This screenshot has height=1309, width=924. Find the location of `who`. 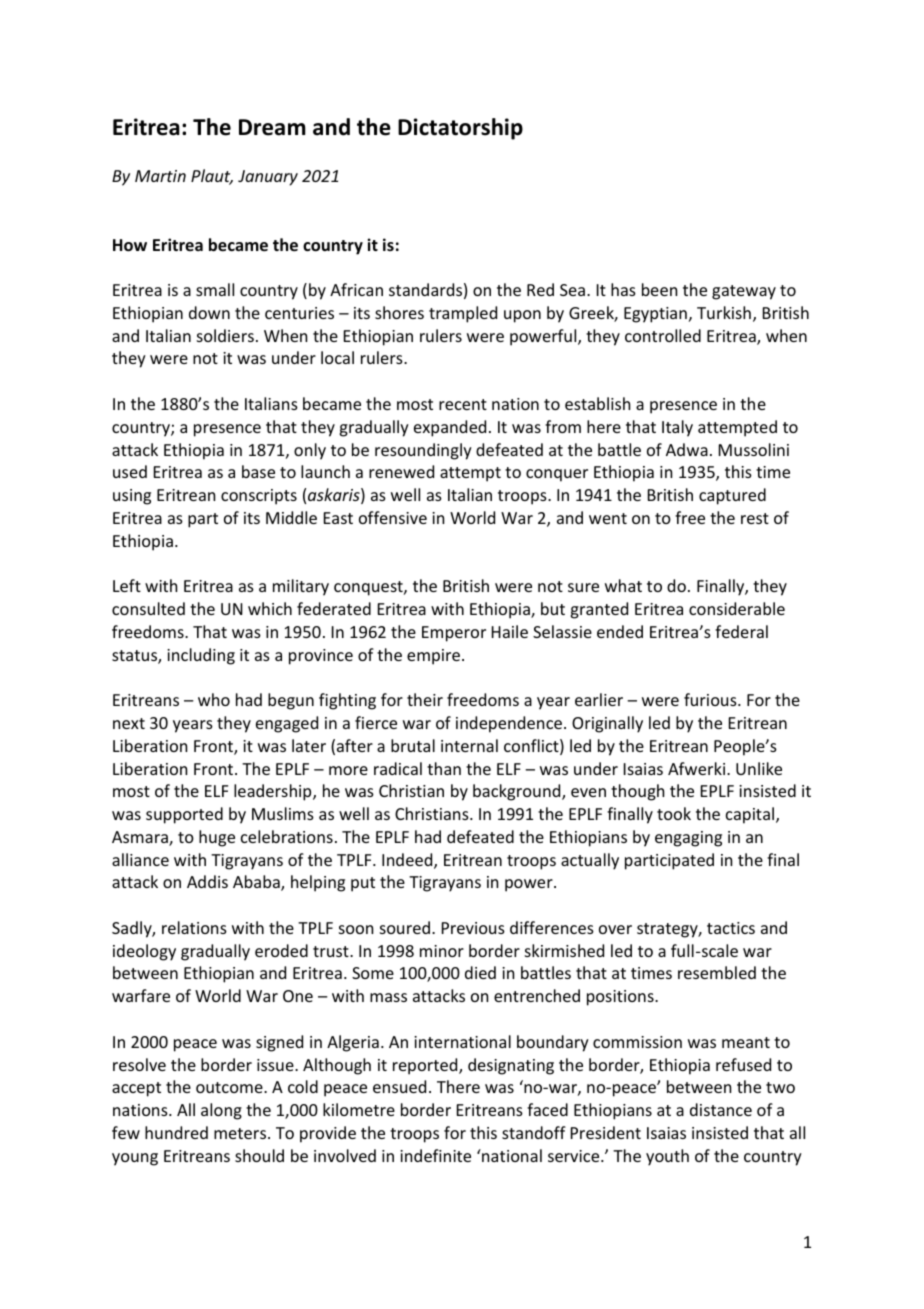

who is located at coordinates (214, 699).
